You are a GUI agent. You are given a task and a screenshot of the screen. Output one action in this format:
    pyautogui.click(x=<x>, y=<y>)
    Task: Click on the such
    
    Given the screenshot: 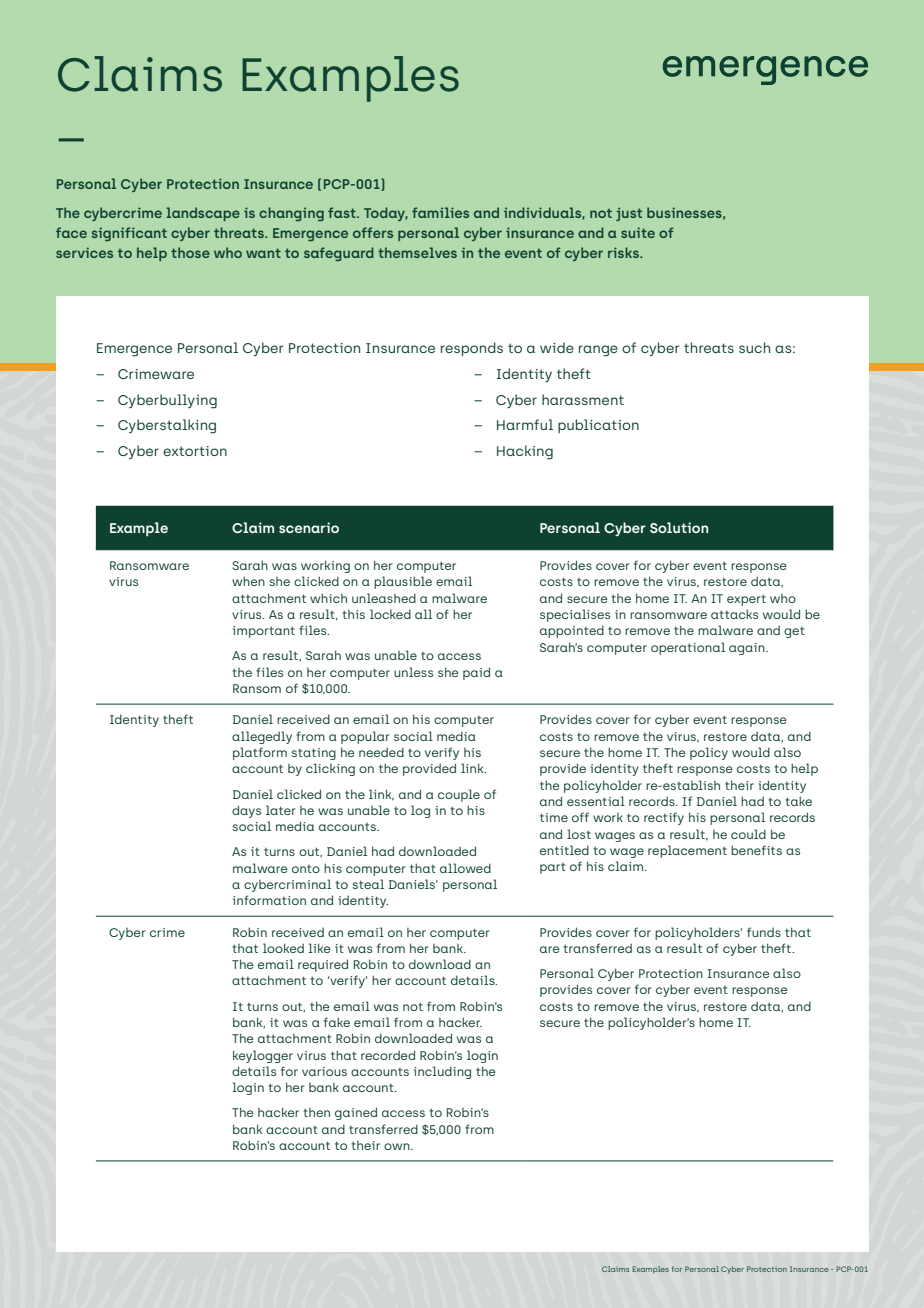 What is the action you would take?
    pyautogui.click(x=754, y=347)
